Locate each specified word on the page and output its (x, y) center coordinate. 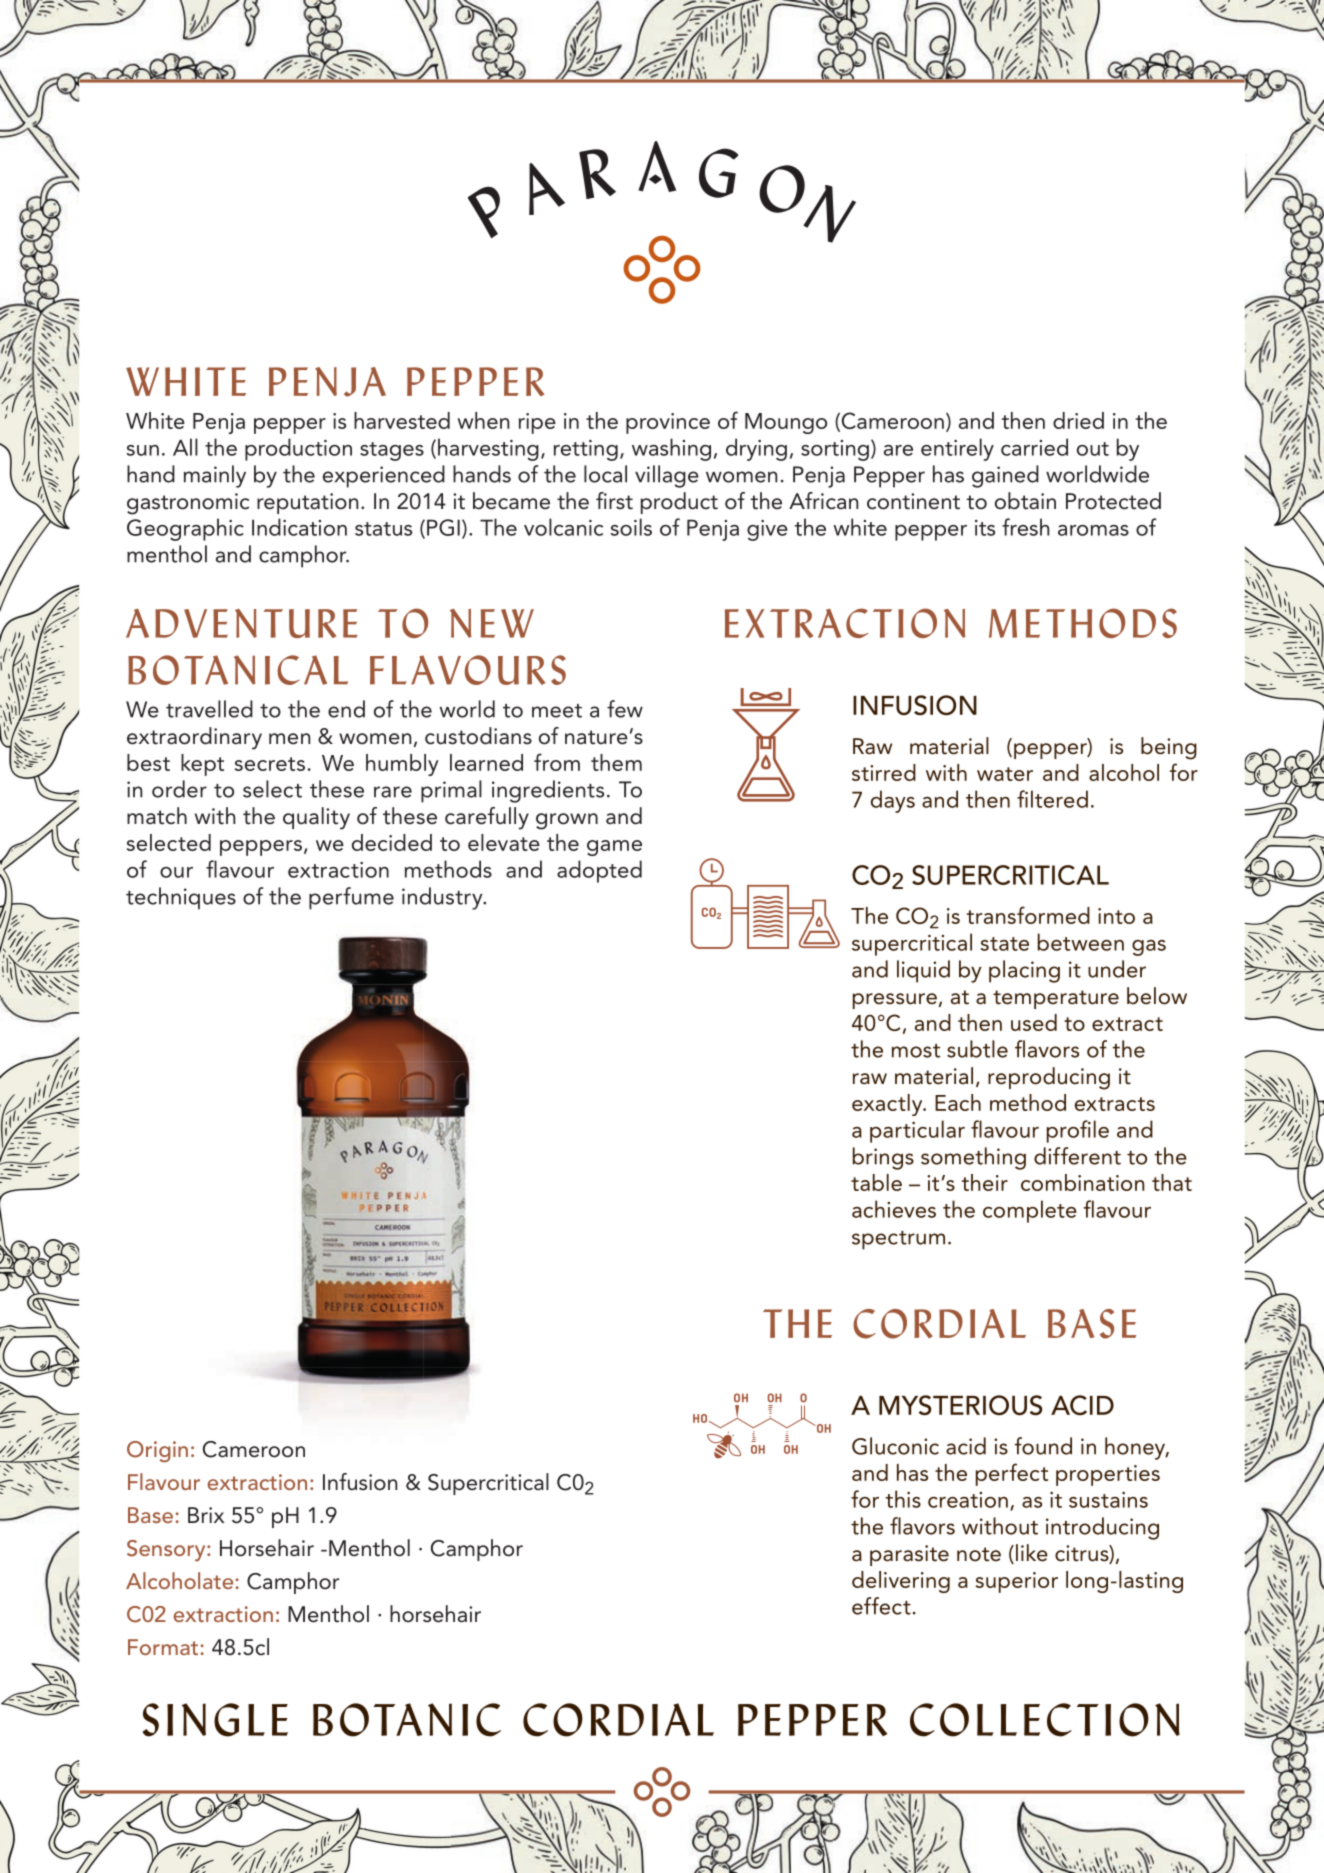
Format (163, 1647)
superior (1017, 1582)
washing (671, 449)
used (1034, 1022)
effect (881, 1606)
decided (392, 842)
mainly (215, 476)
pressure (895, 1001)
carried (1034, 447)
